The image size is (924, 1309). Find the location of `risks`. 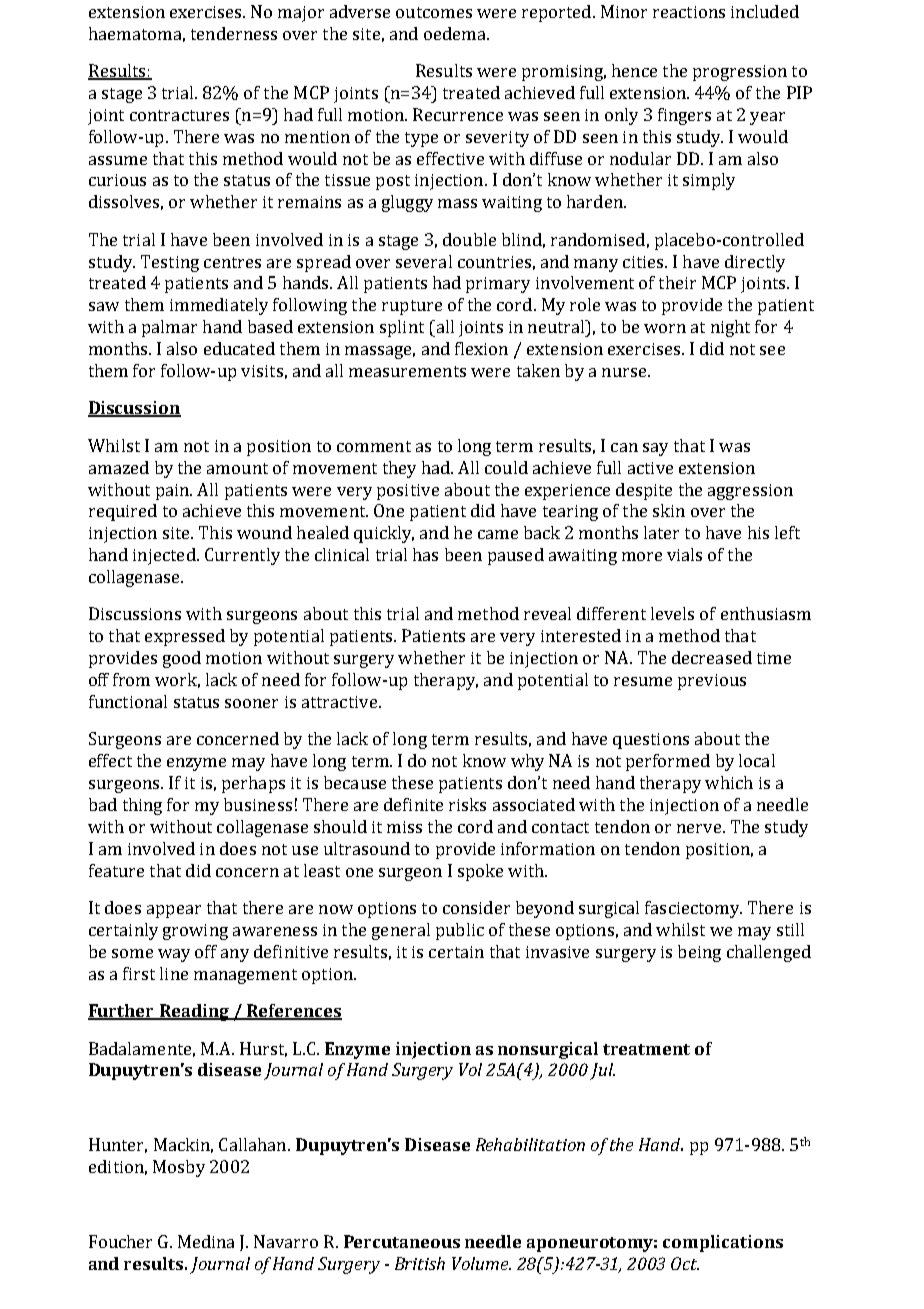

risks is located at coordinates (467, 804).
